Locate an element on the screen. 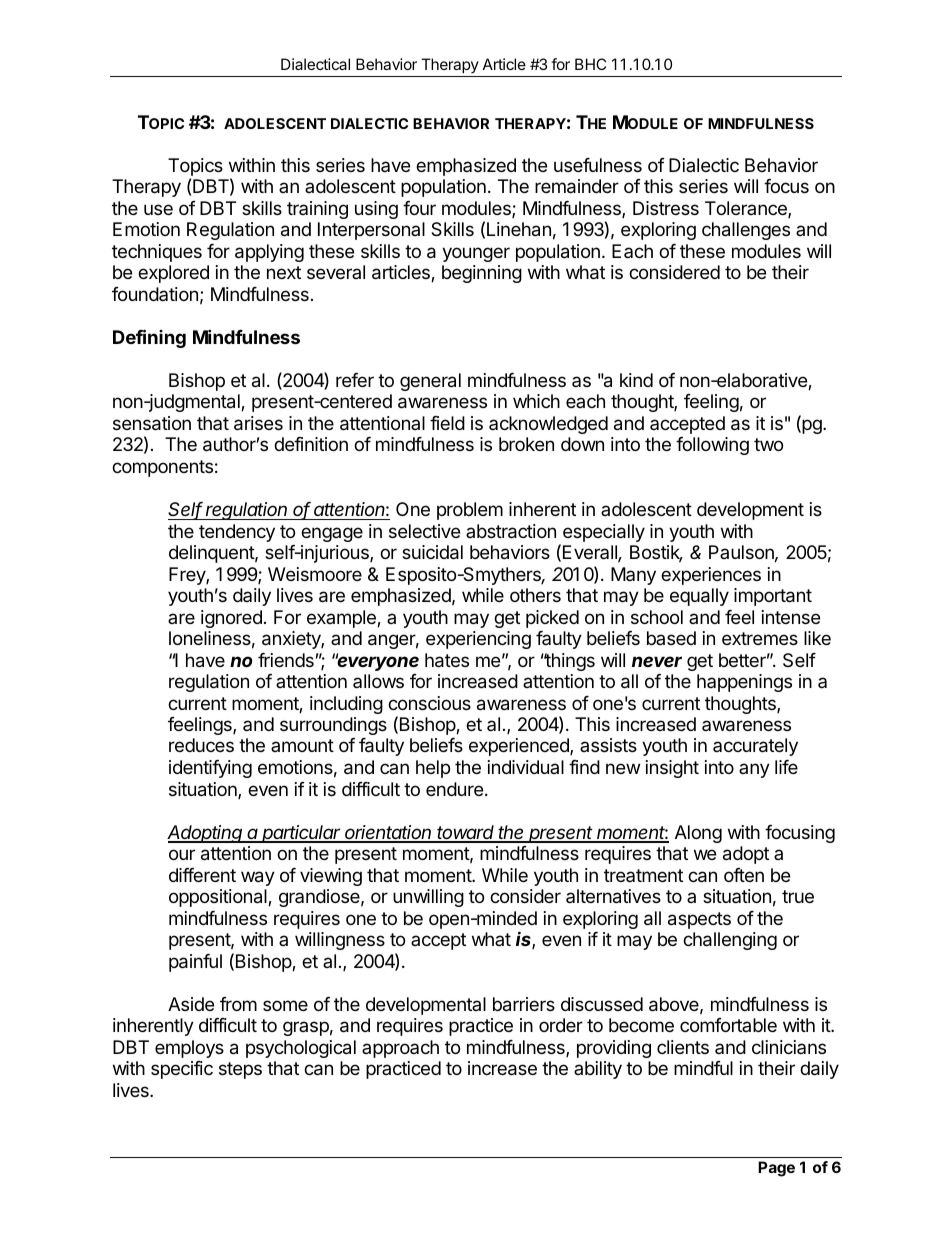 This screenshot has height=1233, width=952. ignored is located at coordinates (231, 619).
